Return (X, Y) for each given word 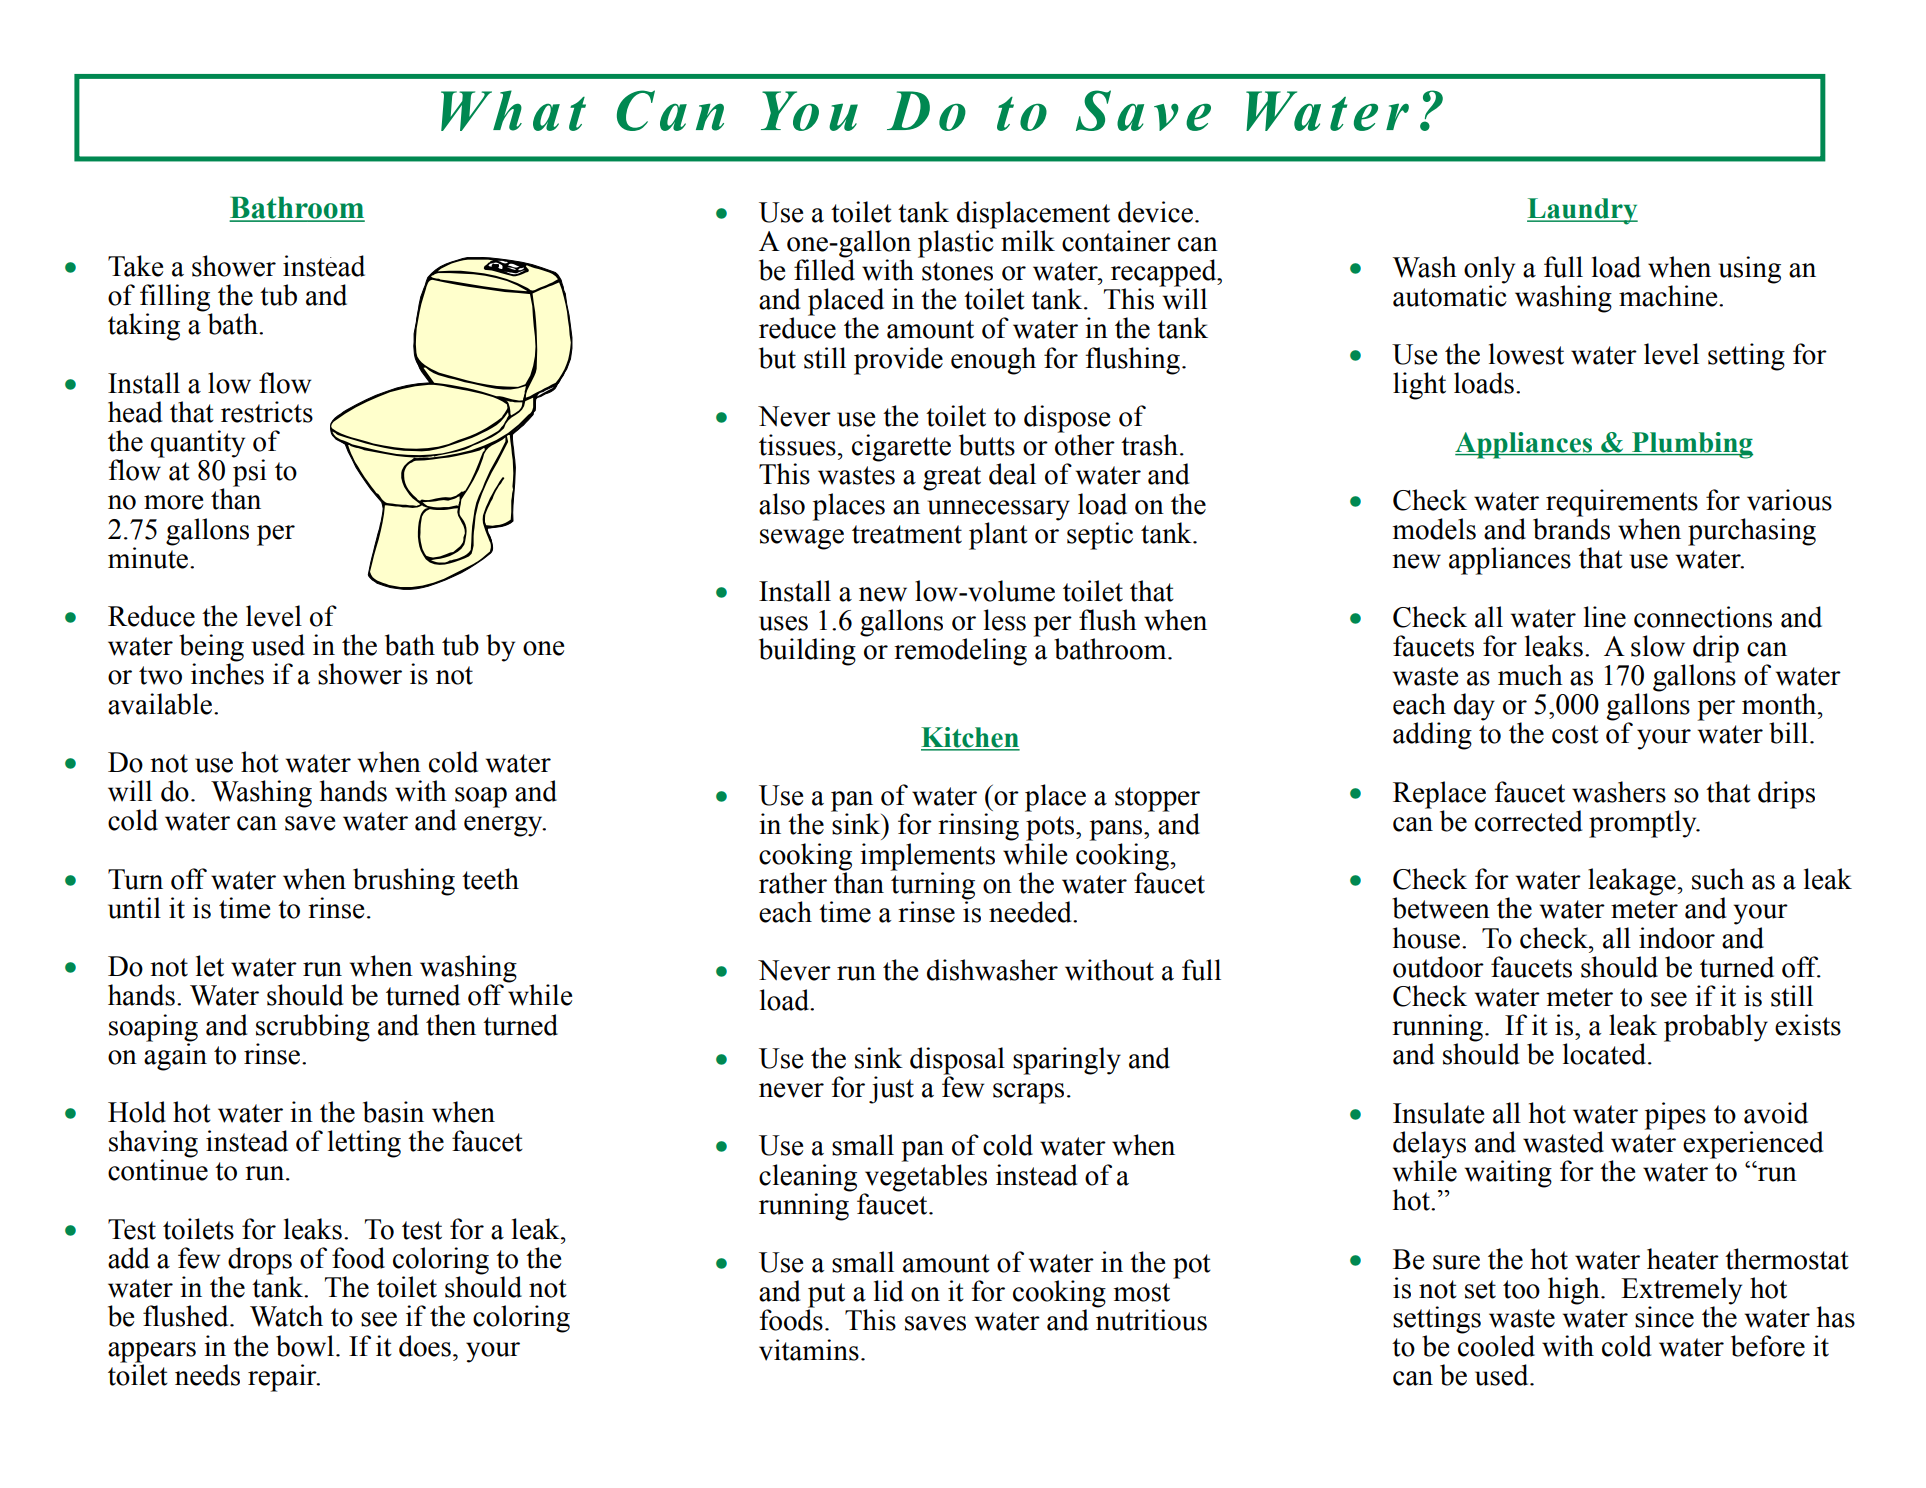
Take (135, 266)
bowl (305, 1346)
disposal (957, 1062)
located (1606, 1054)
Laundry (1582, 211)
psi (250, 473)
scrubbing (313, 1028)
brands (1571, 528)
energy (504, 826)
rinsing (978, 827)
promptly (1644, 824)
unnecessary (999, 510)
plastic (957, 243)
